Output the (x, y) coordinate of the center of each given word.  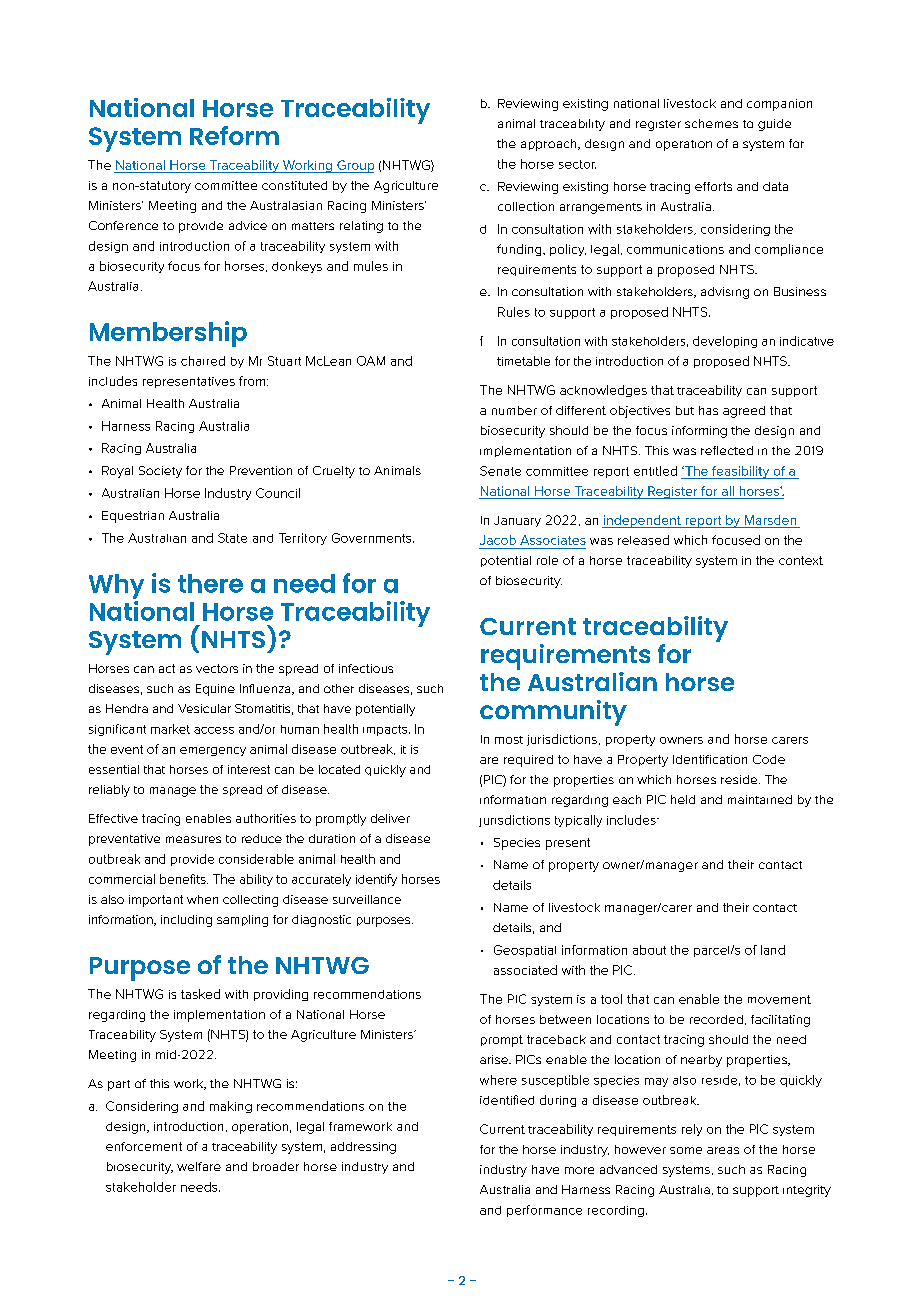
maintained (760, 799)
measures (193, 839)
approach (550, 145)
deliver (390, 818)
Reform (234, 135)
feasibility (741, 472)
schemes (711, 123)
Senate (500, 471)
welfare (199, 1166)
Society (160, 472)
